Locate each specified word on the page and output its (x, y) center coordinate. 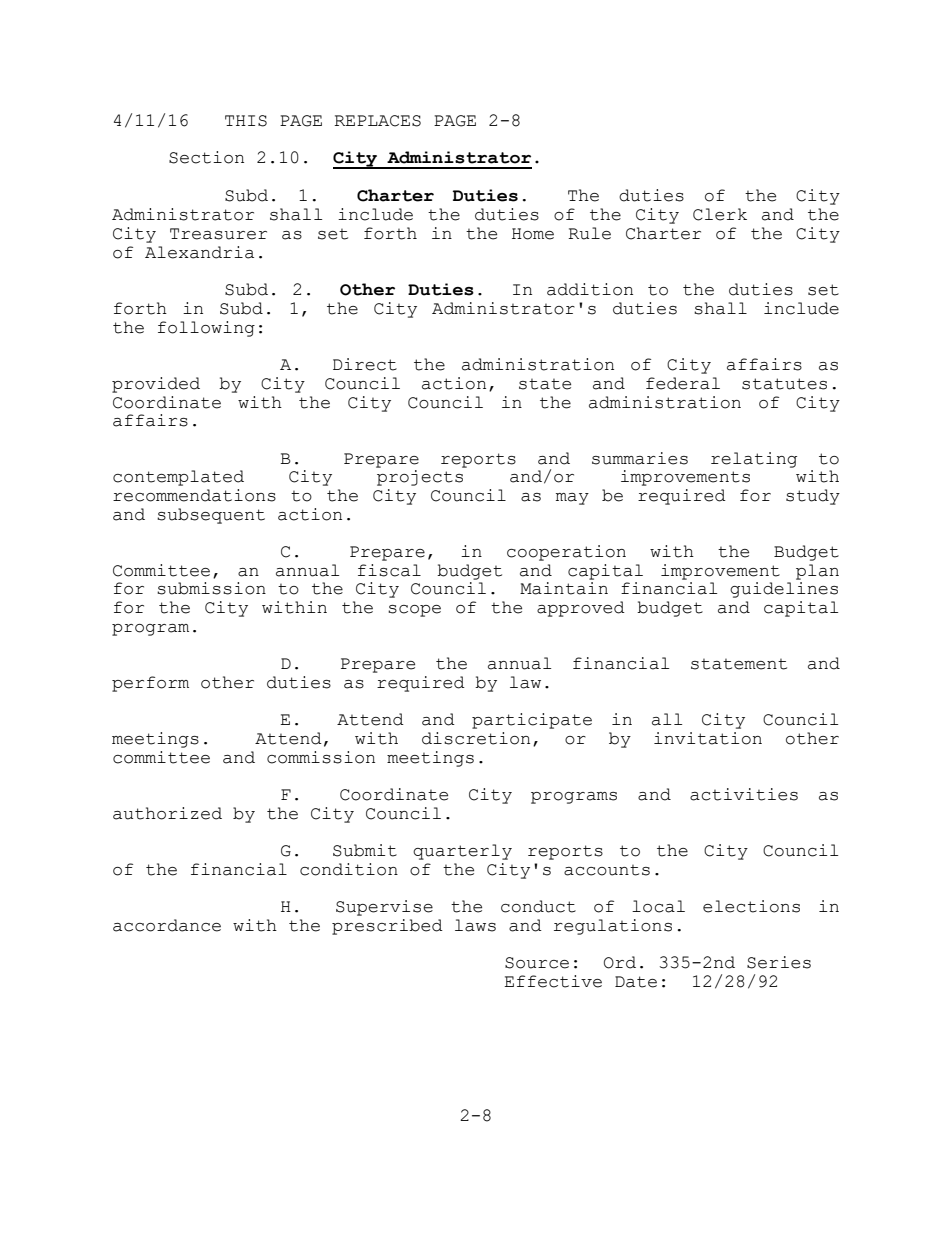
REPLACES (377, 121)
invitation (708, 738)
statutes (784, 384)
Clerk (720, 214)
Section (206, 157)
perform (150, 684)
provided (156, 385)
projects (420, 478)
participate (532, 721)
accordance (167, 925)
